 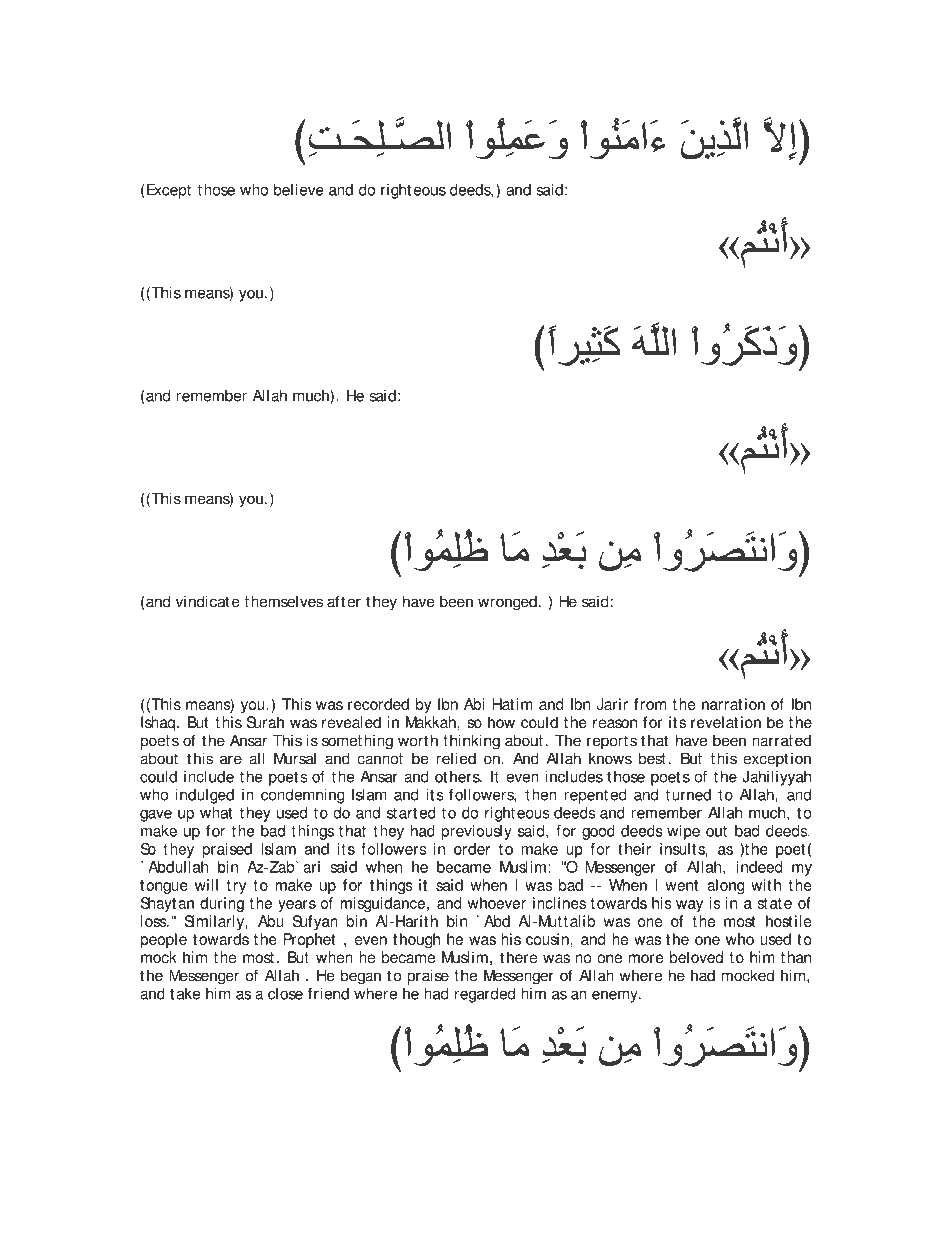 I want to click on reason, so click(x=615, y=724).
